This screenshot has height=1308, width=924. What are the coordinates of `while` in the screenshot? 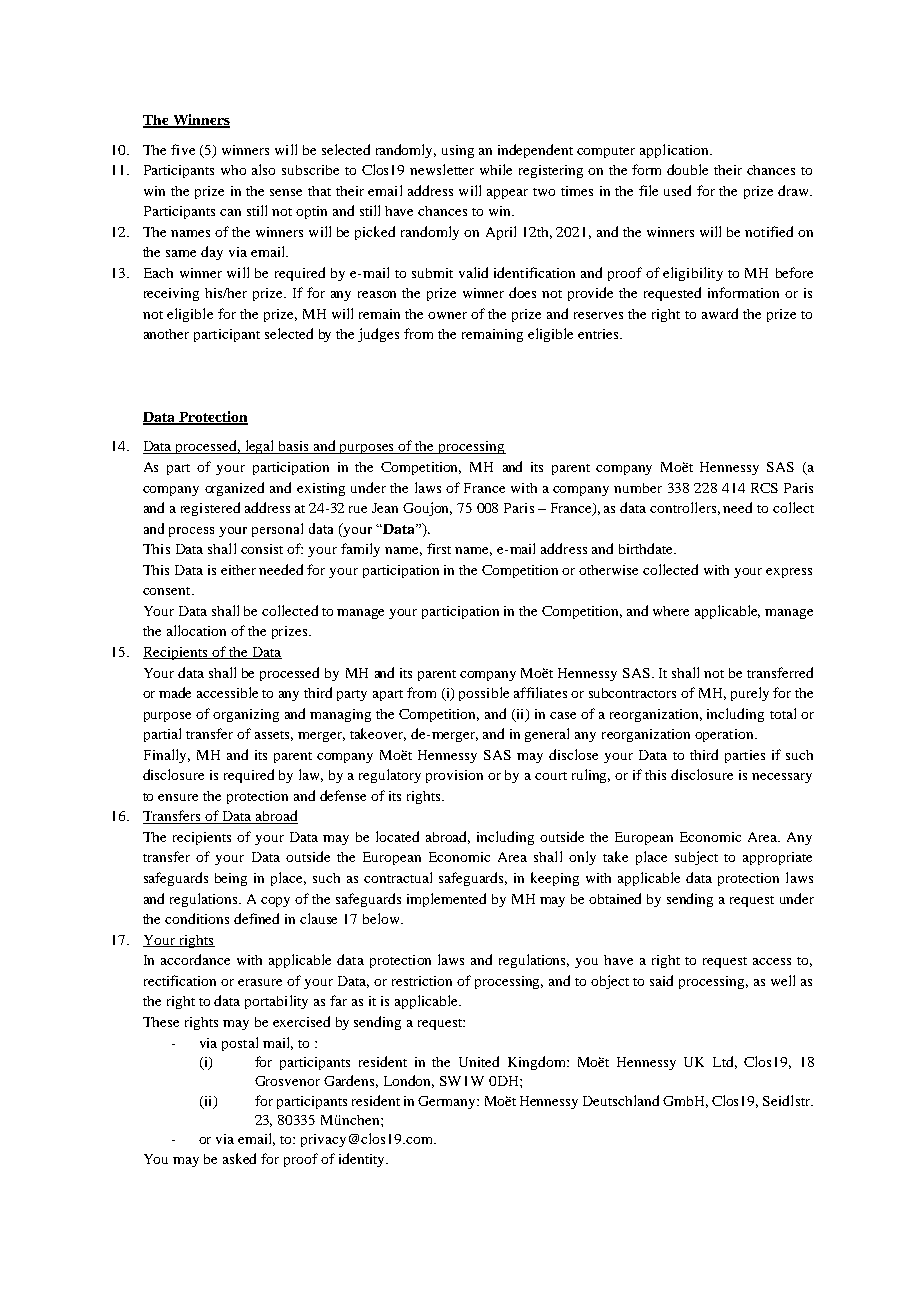 It's located at (496, 169).
